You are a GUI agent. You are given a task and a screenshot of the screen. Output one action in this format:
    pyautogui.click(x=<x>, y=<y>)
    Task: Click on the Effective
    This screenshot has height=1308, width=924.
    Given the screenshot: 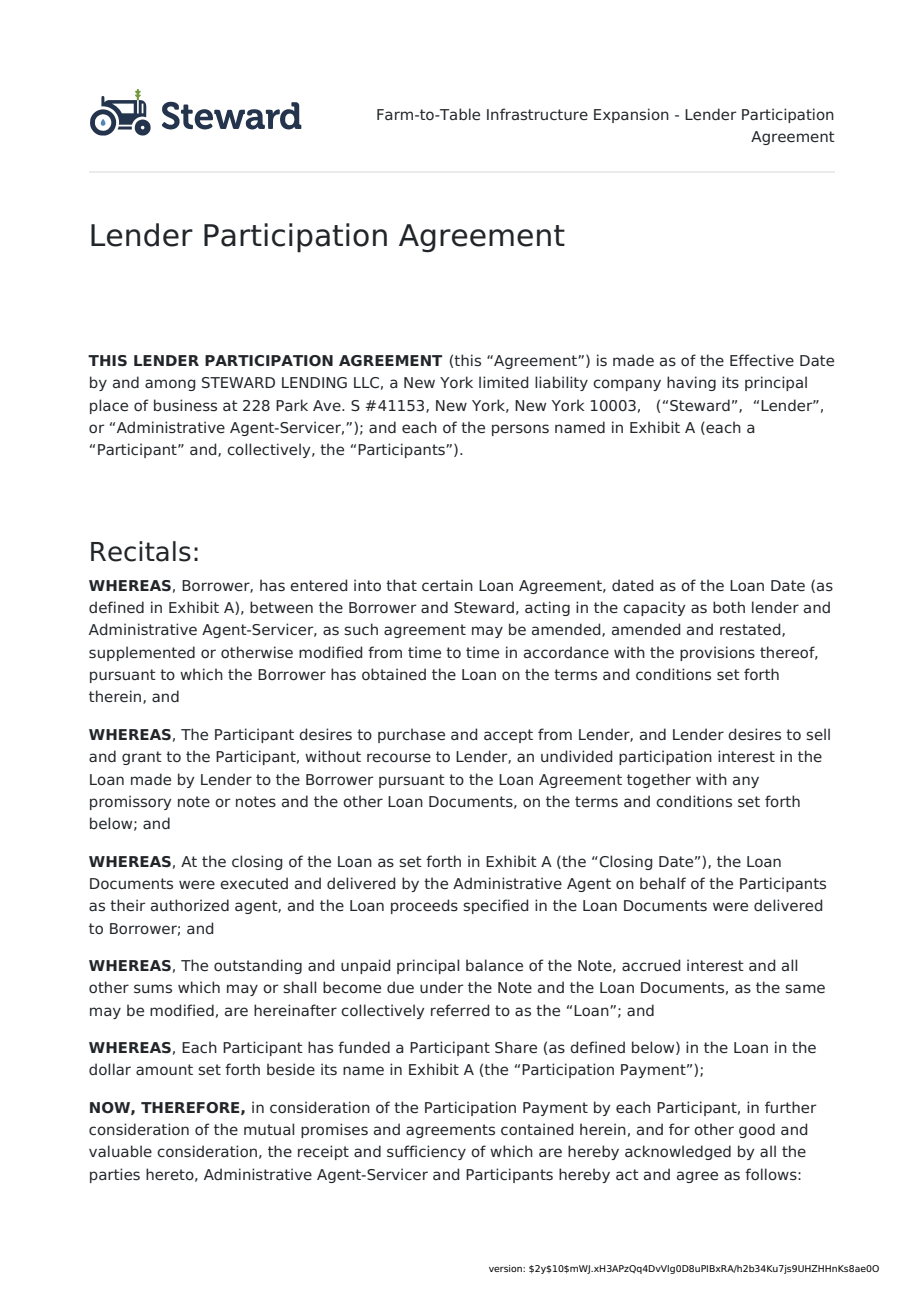 What is the action you would take?
    pyautogui.click(x=762, y=360)
